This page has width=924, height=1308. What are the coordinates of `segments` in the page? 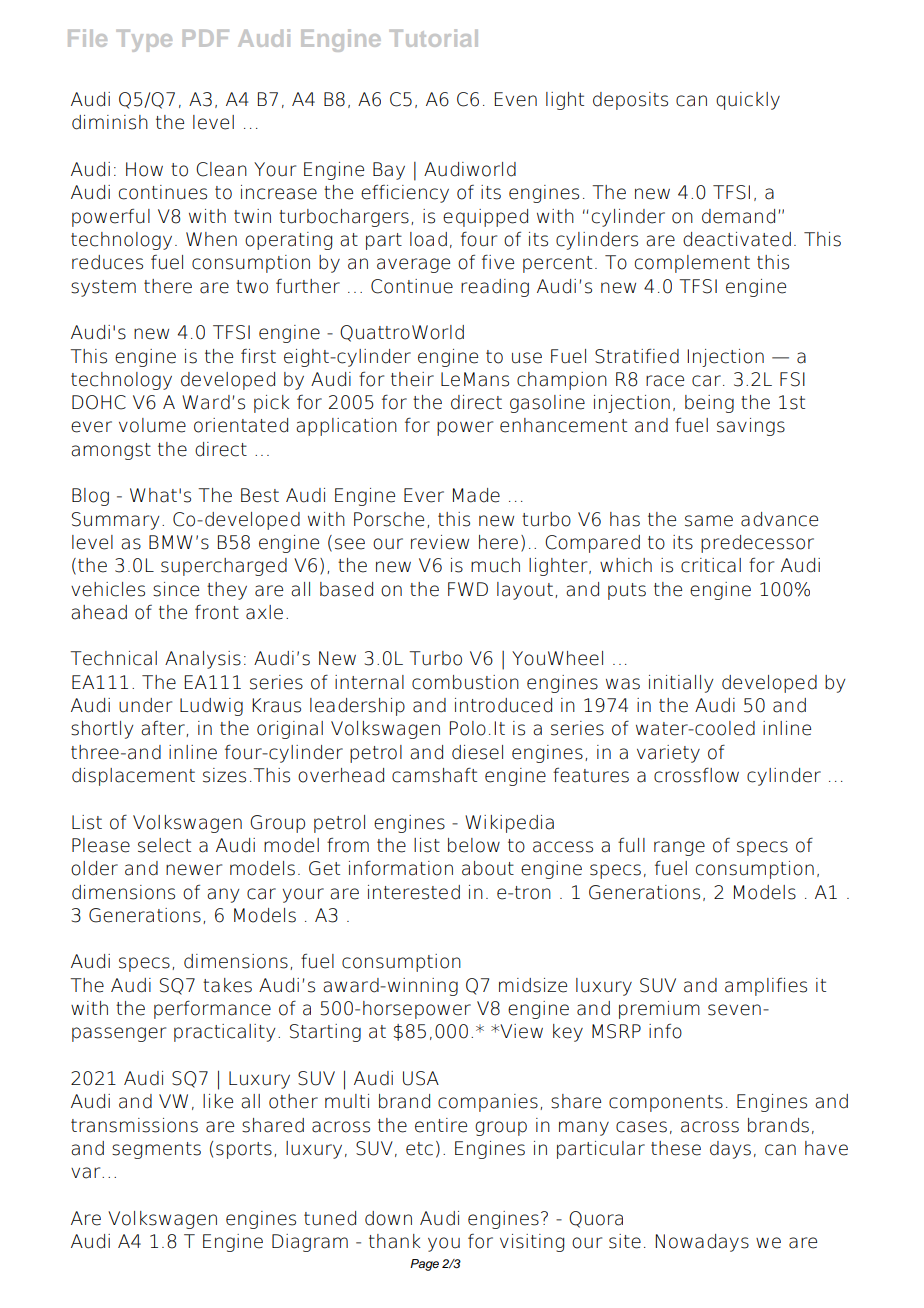 It's located at (156, 1150).
